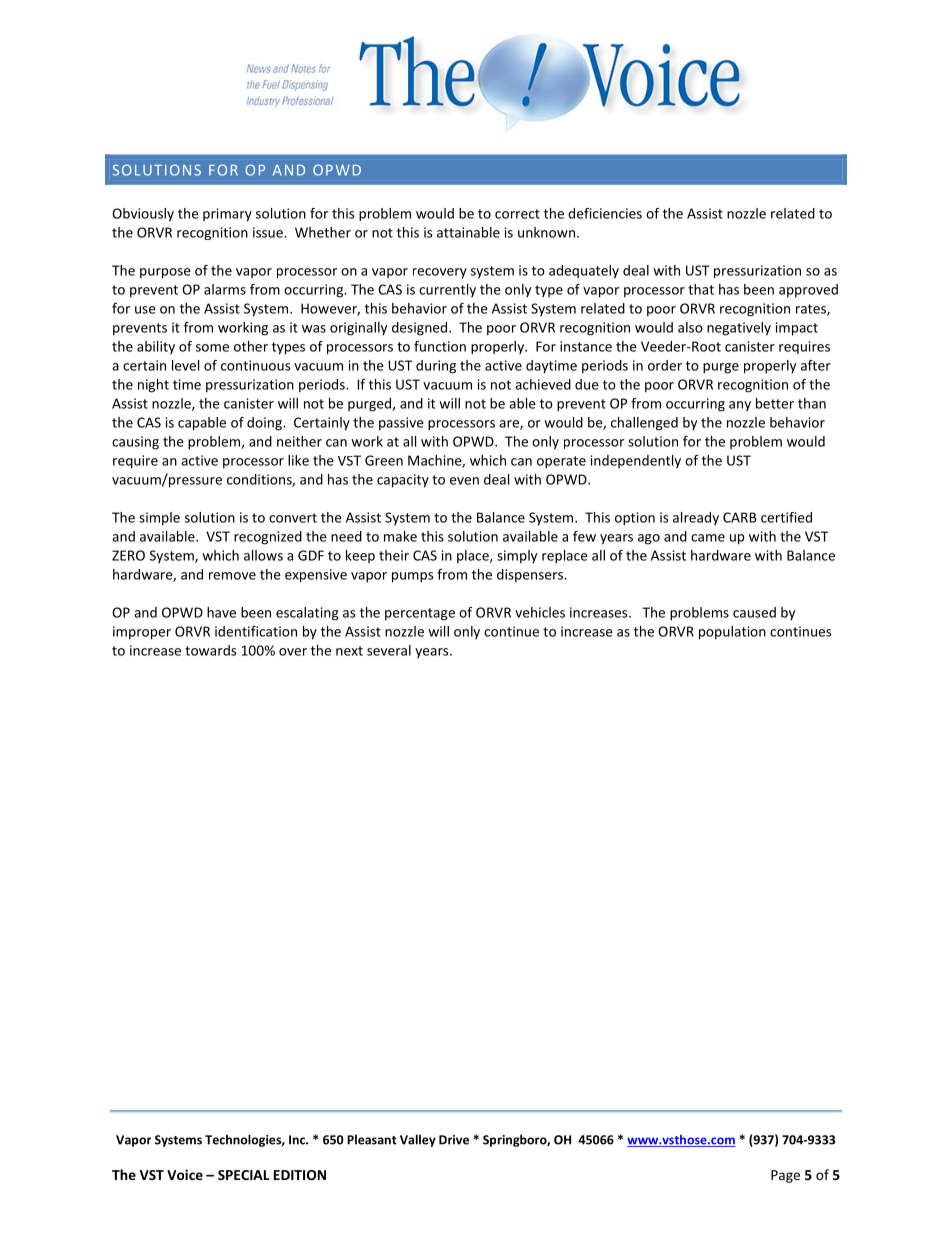 The height and width of the page is (1233, 952). What do you see at coordinates (420, 614) in the page?
I see `percentage` at bounding box center [420, 614].
